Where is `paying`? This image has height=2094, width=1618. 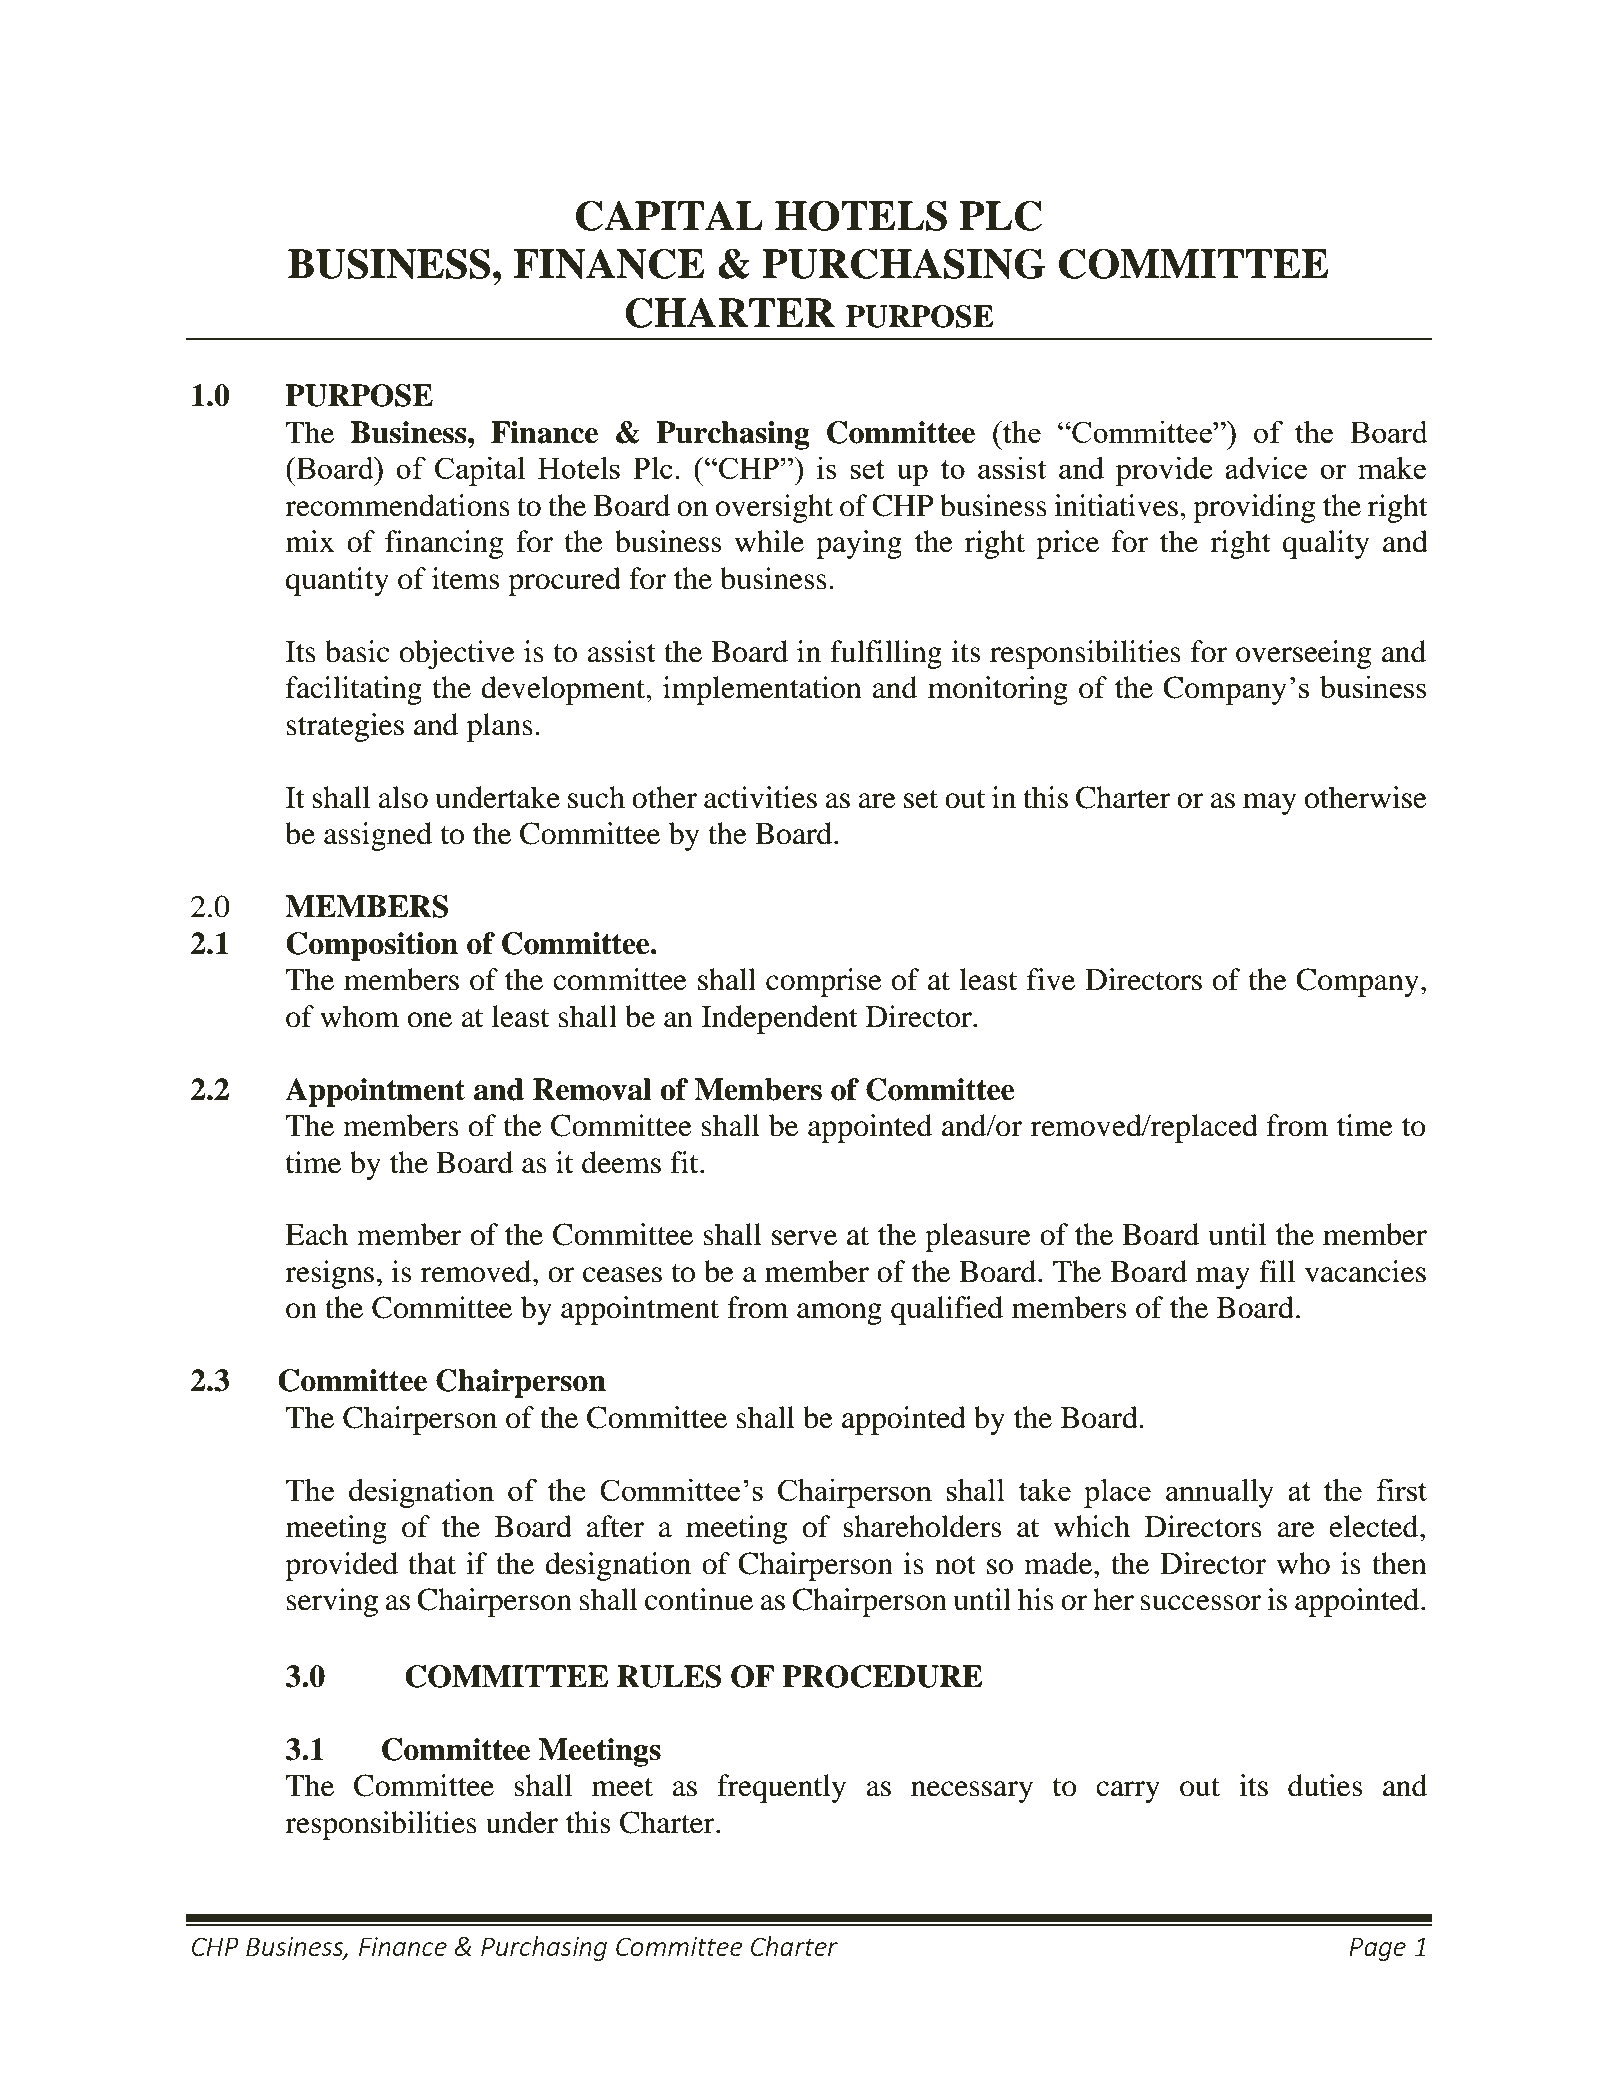
paying is located at coordinates (859, 544).
